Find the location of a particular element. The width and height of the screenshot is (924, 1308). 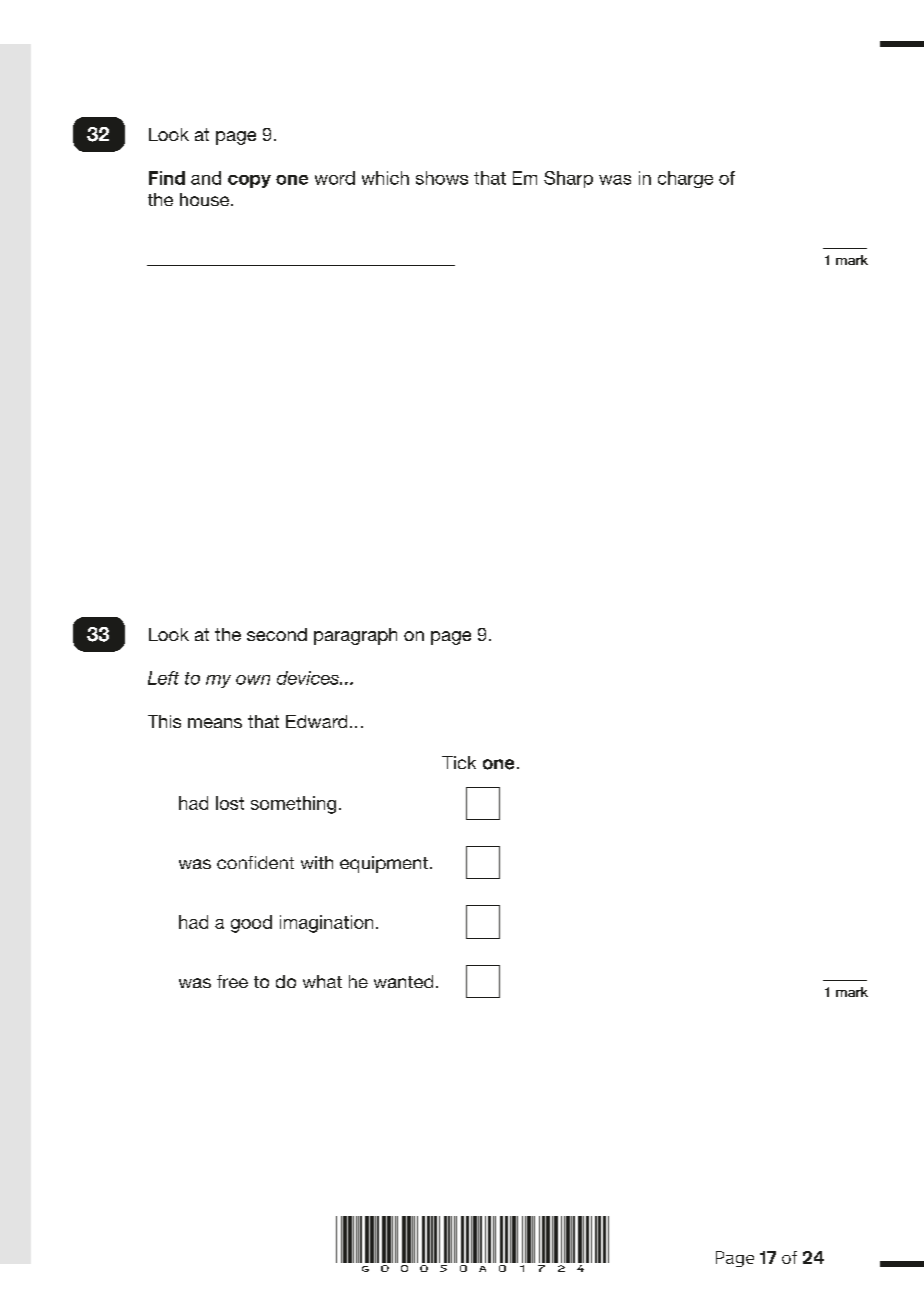

Sharp is located at coordinates (568, 179).
